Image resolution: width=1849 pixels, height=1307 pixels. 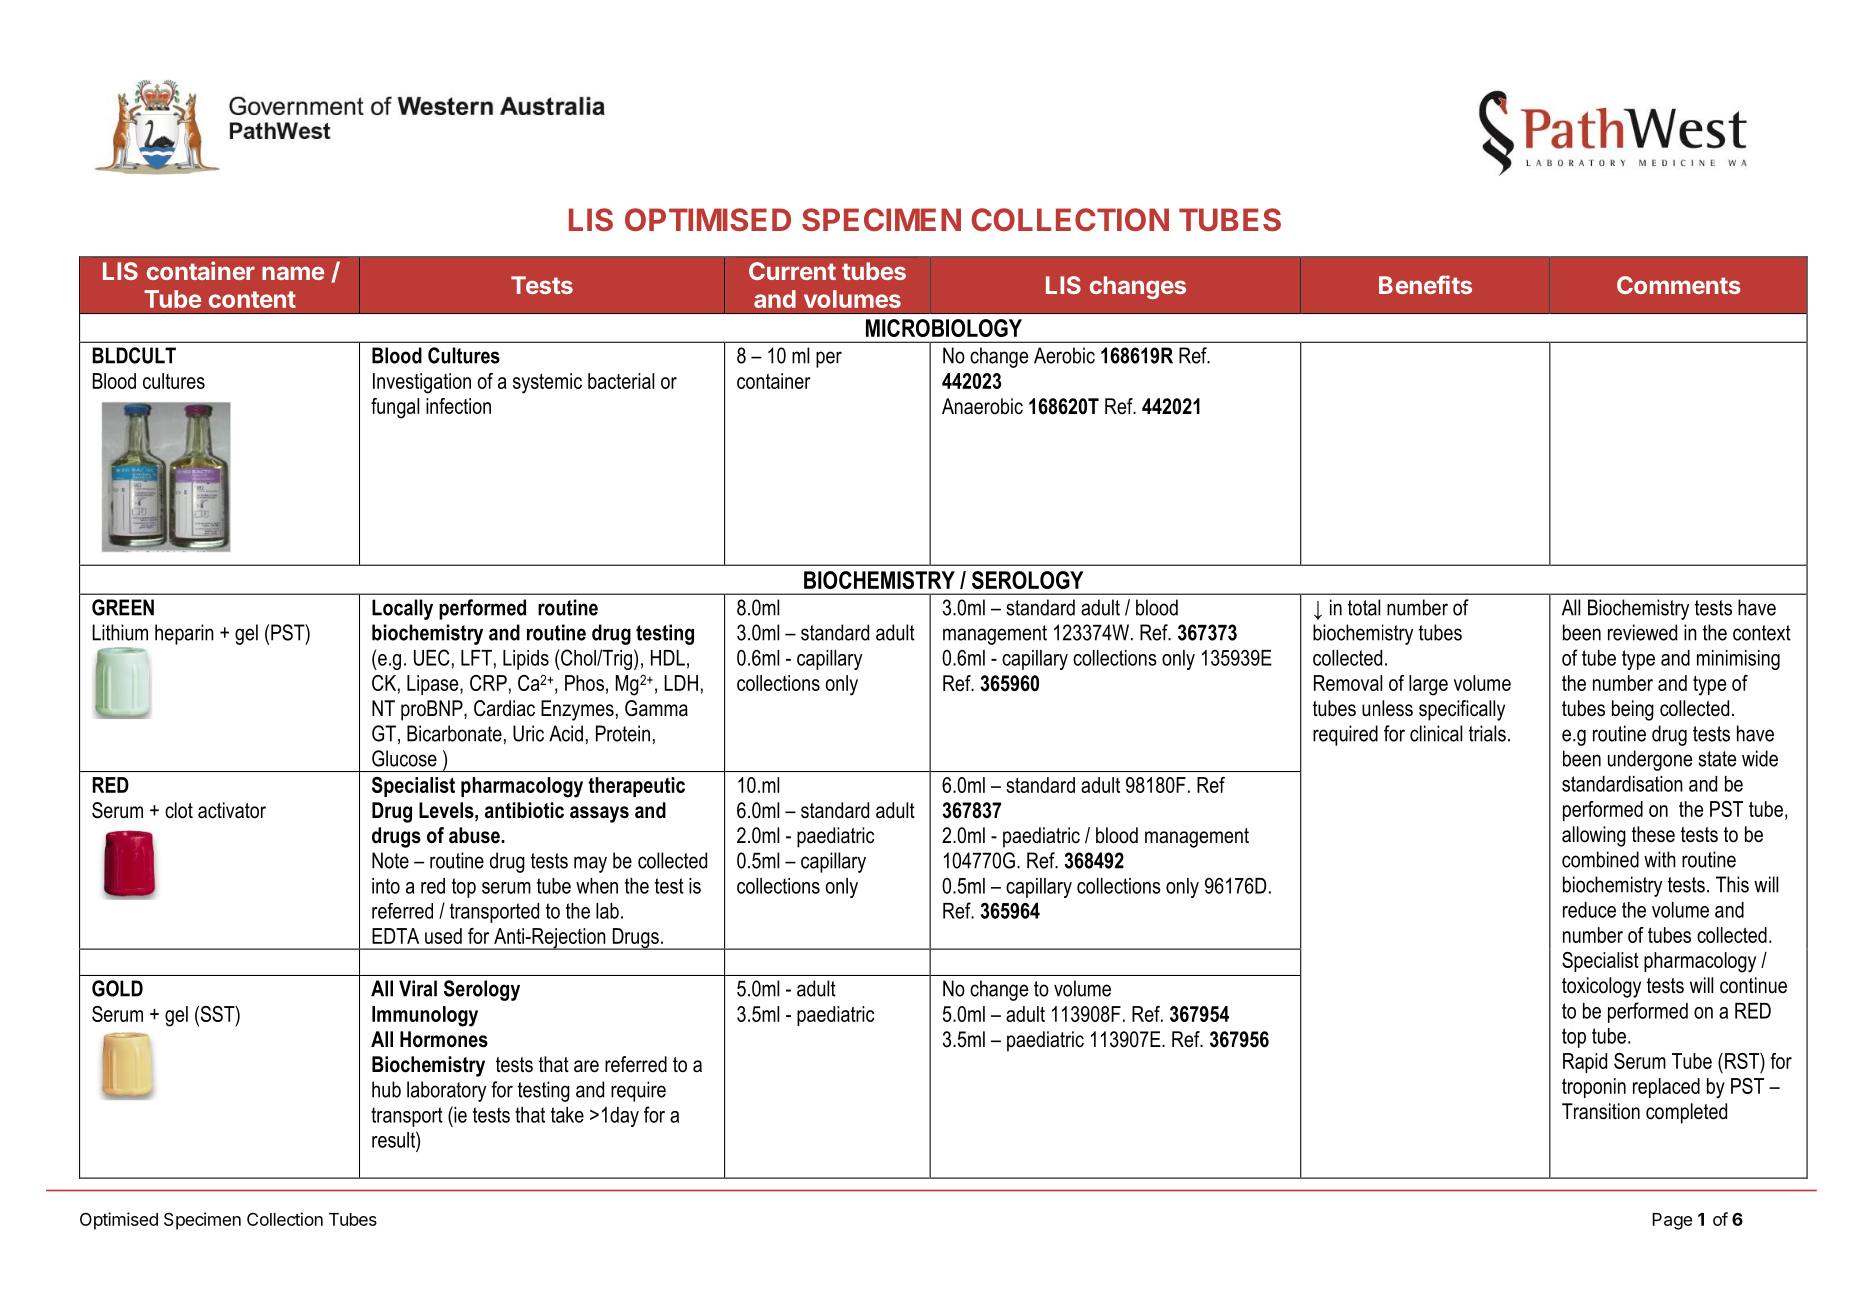 I want to click on hub, so click(x=386, y=1089).
